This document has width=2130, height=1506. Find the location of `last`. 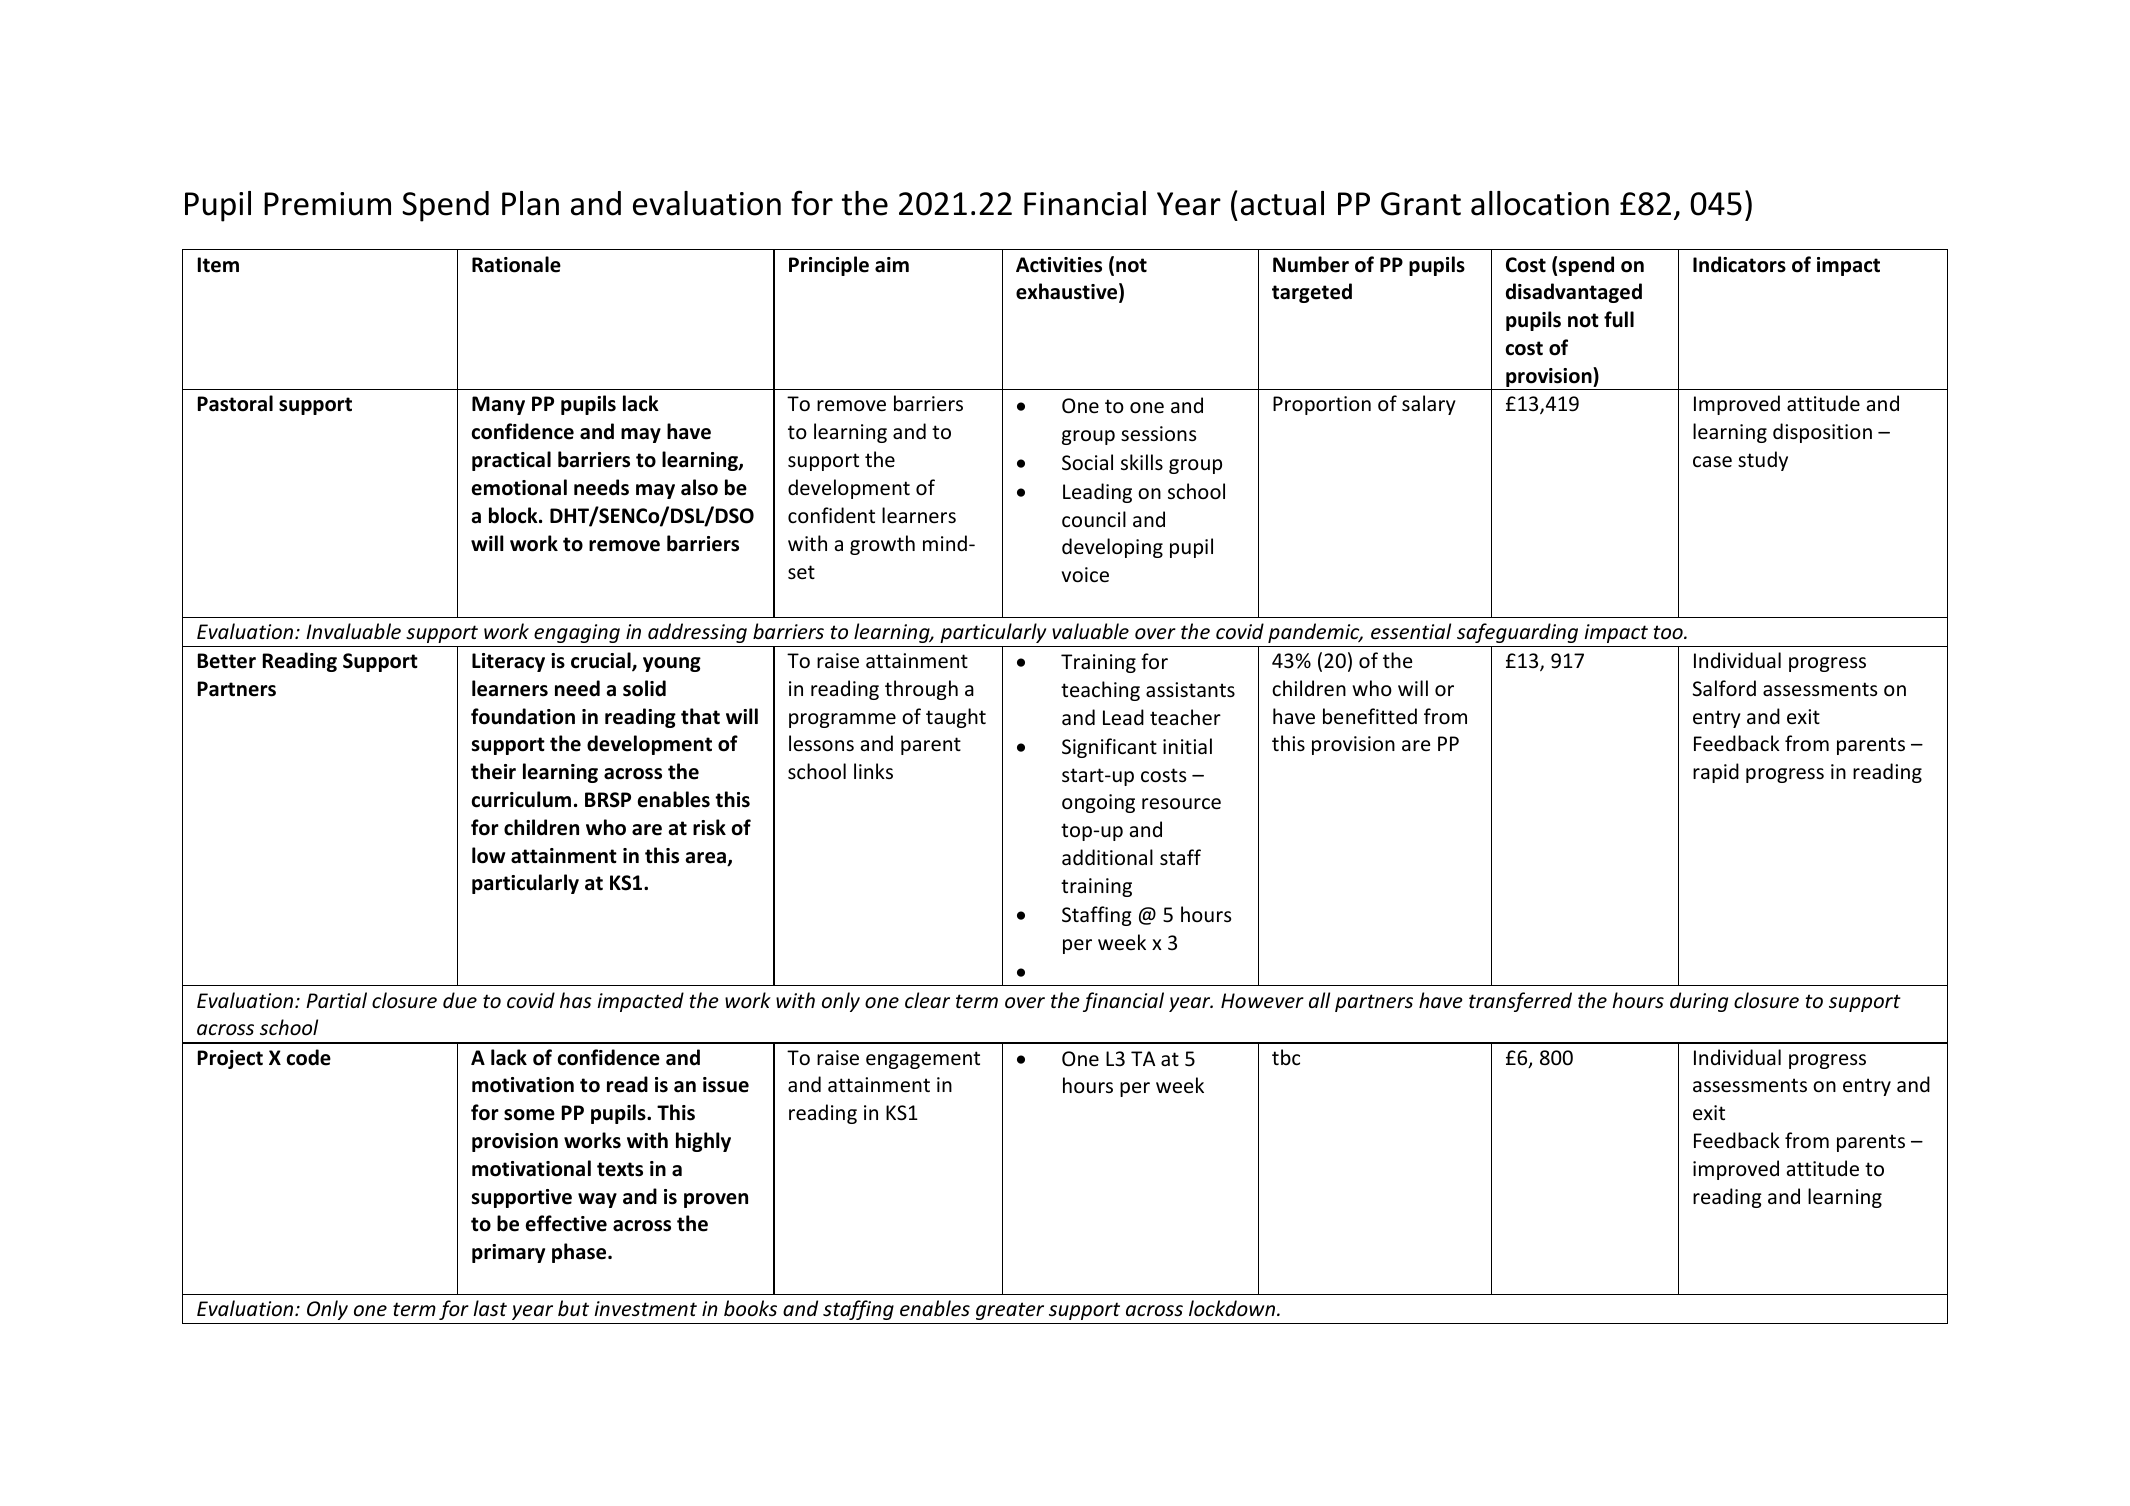

last is located at coordinates (490, 1308).
